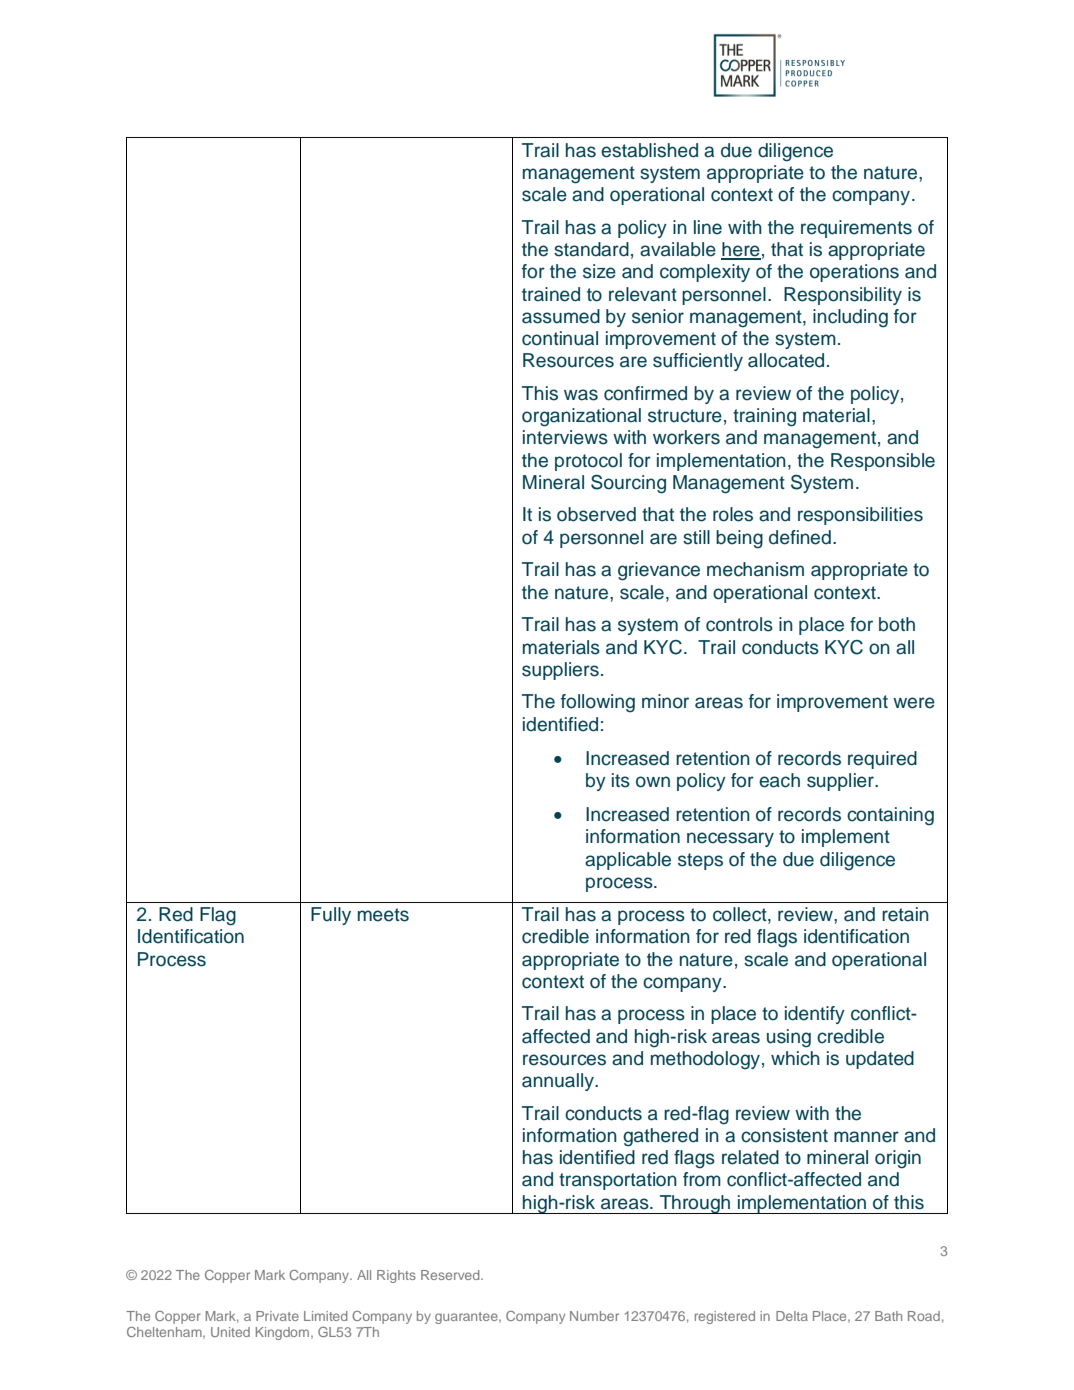  What do you see at coordinates (594, 1316) in the image?
I see `Number` at bounding box center [594, 1316].
